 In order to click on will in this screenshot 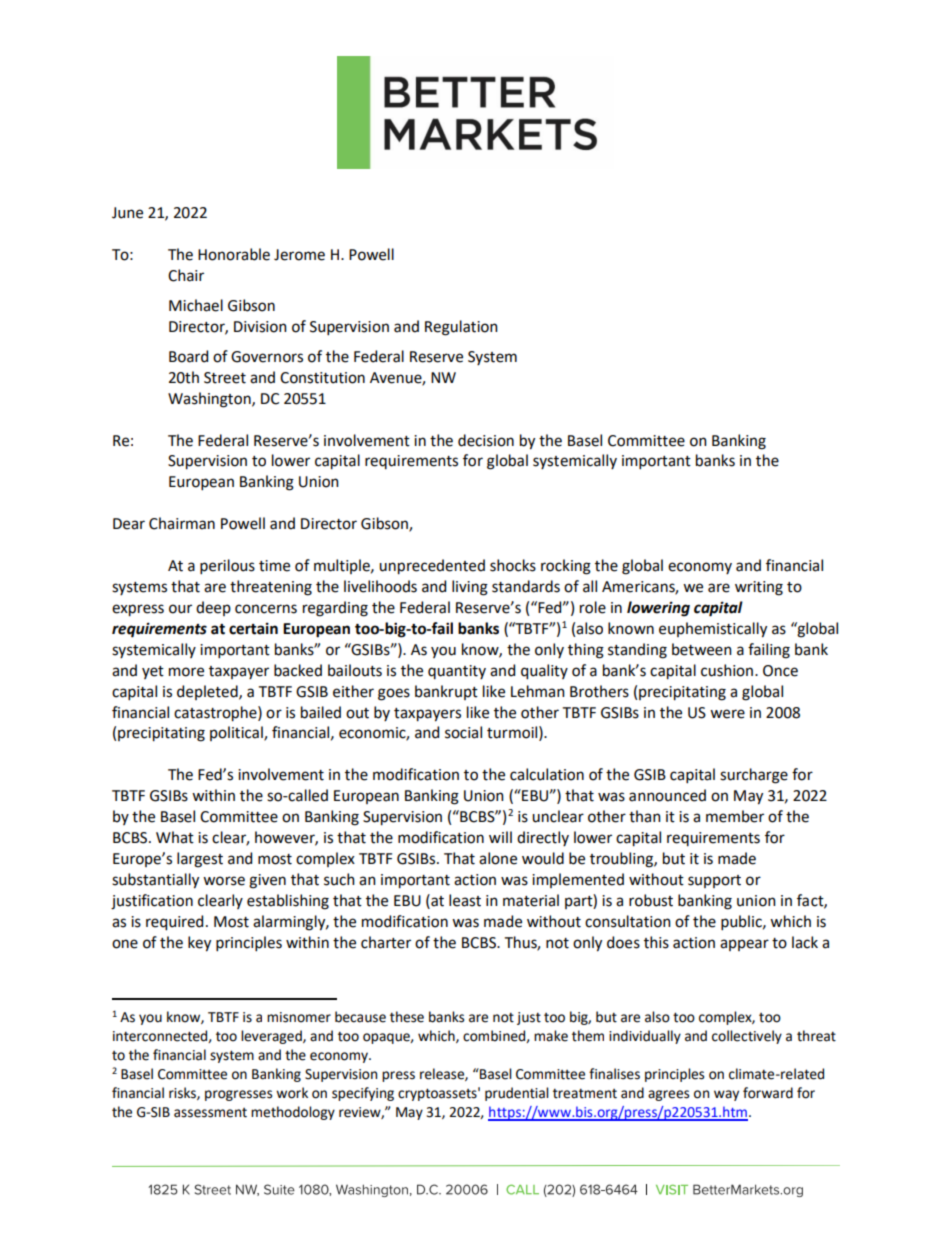, I will do `click(500, 837)`.
